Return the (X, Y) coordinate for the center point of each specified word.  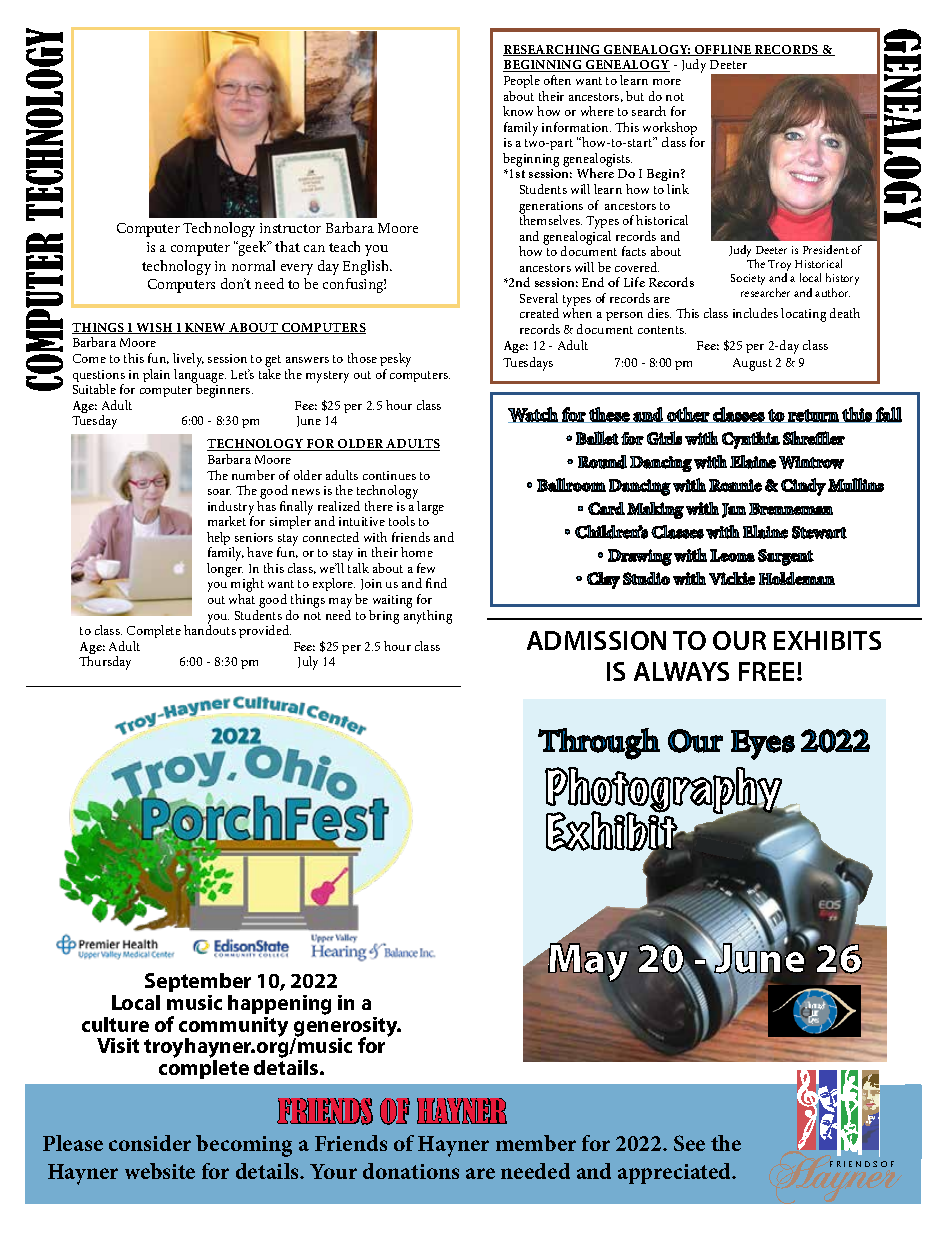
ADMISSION (596, 640)
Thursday (105, 663)
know (518, 111)
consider (150, 1143)
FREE (768, 671)
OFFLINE (723, 50)
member (536, 1143)
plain (156, 375)
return (814, 416)
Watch (534, 415)
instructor (290, 228)
